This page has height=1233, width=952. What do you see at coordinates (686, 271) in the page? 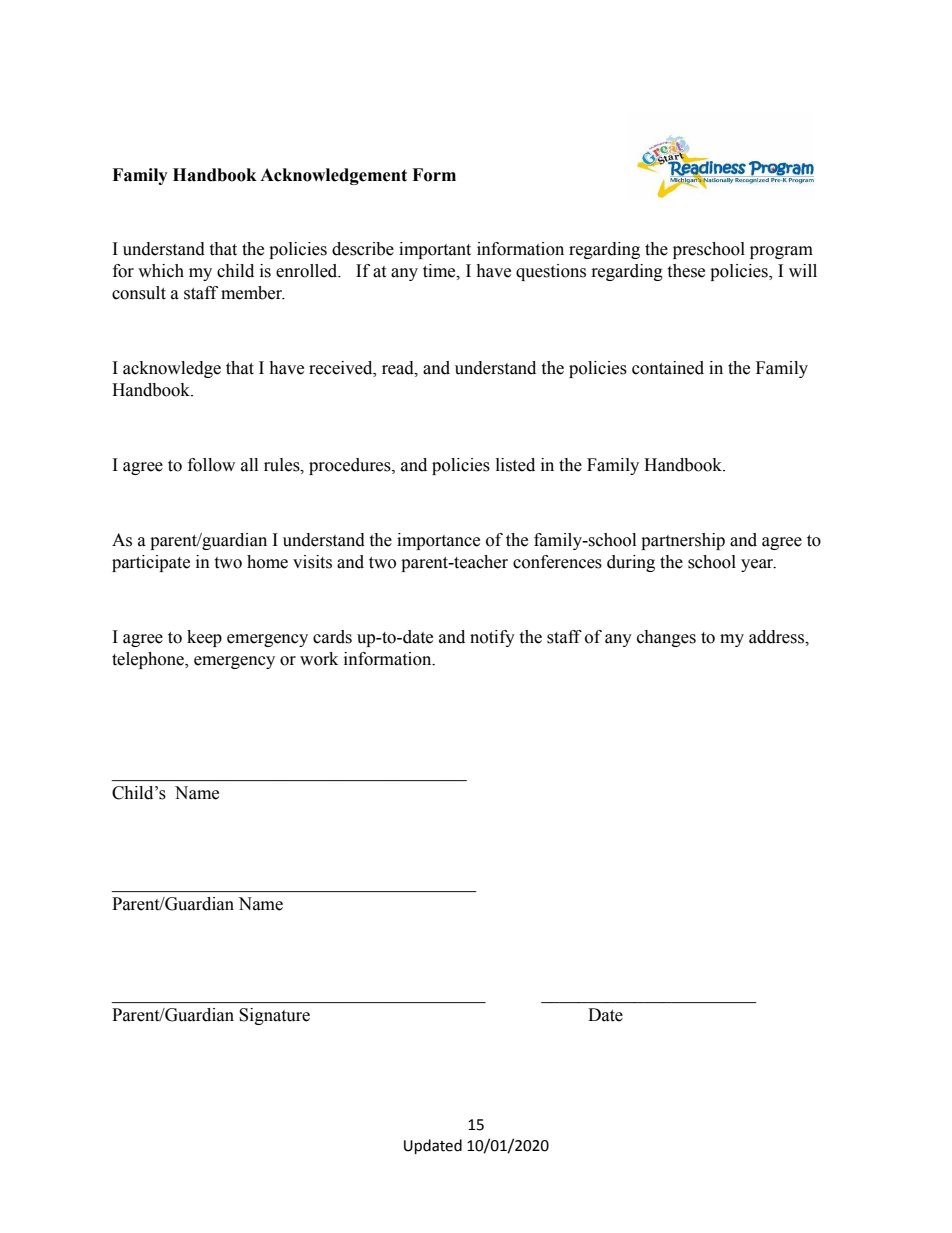
I see `these` at bounding box center [686, 271].
